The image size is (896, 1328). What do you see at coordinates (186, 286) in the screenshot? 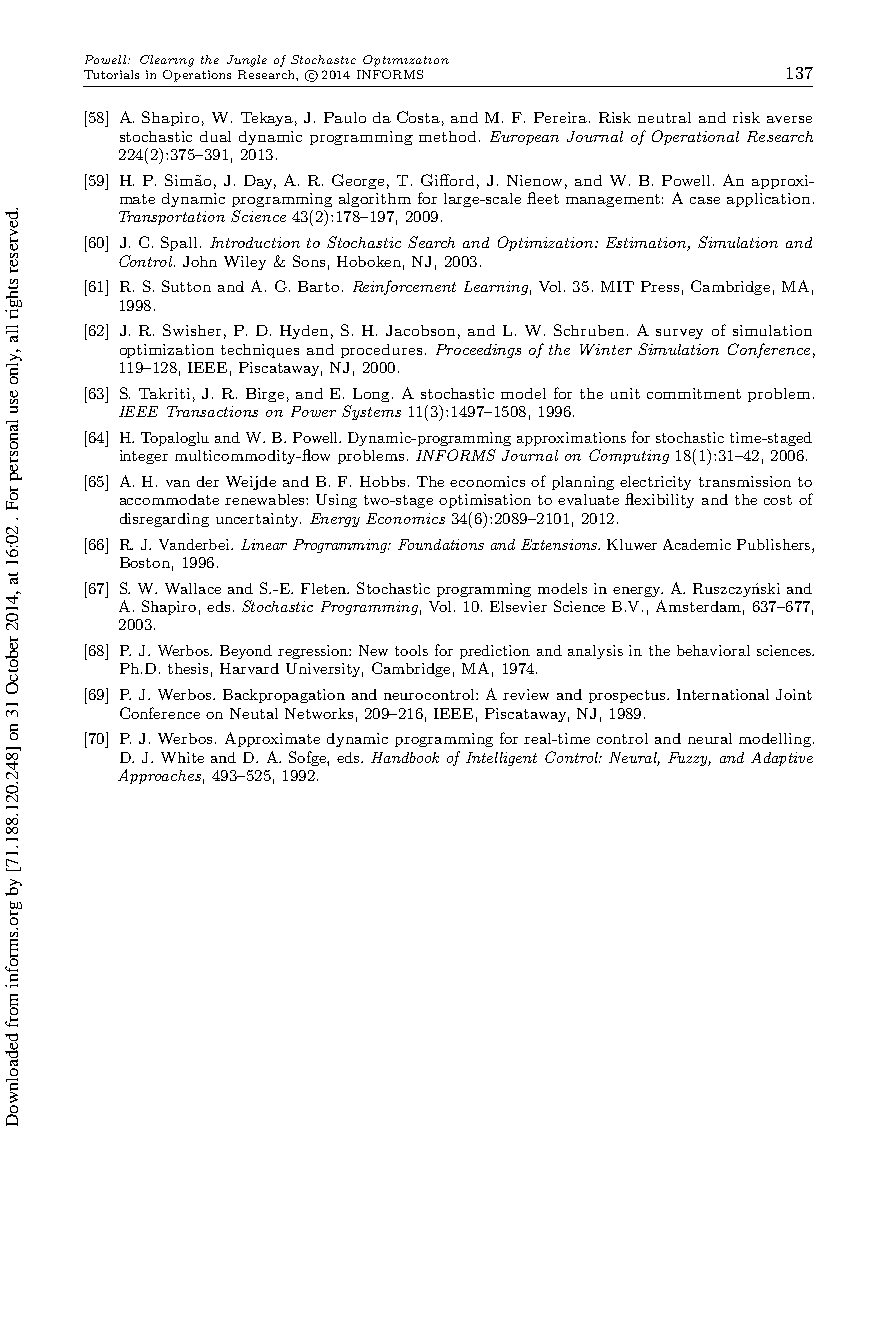
I see `Sutton` at bounding box center [186, 286].
